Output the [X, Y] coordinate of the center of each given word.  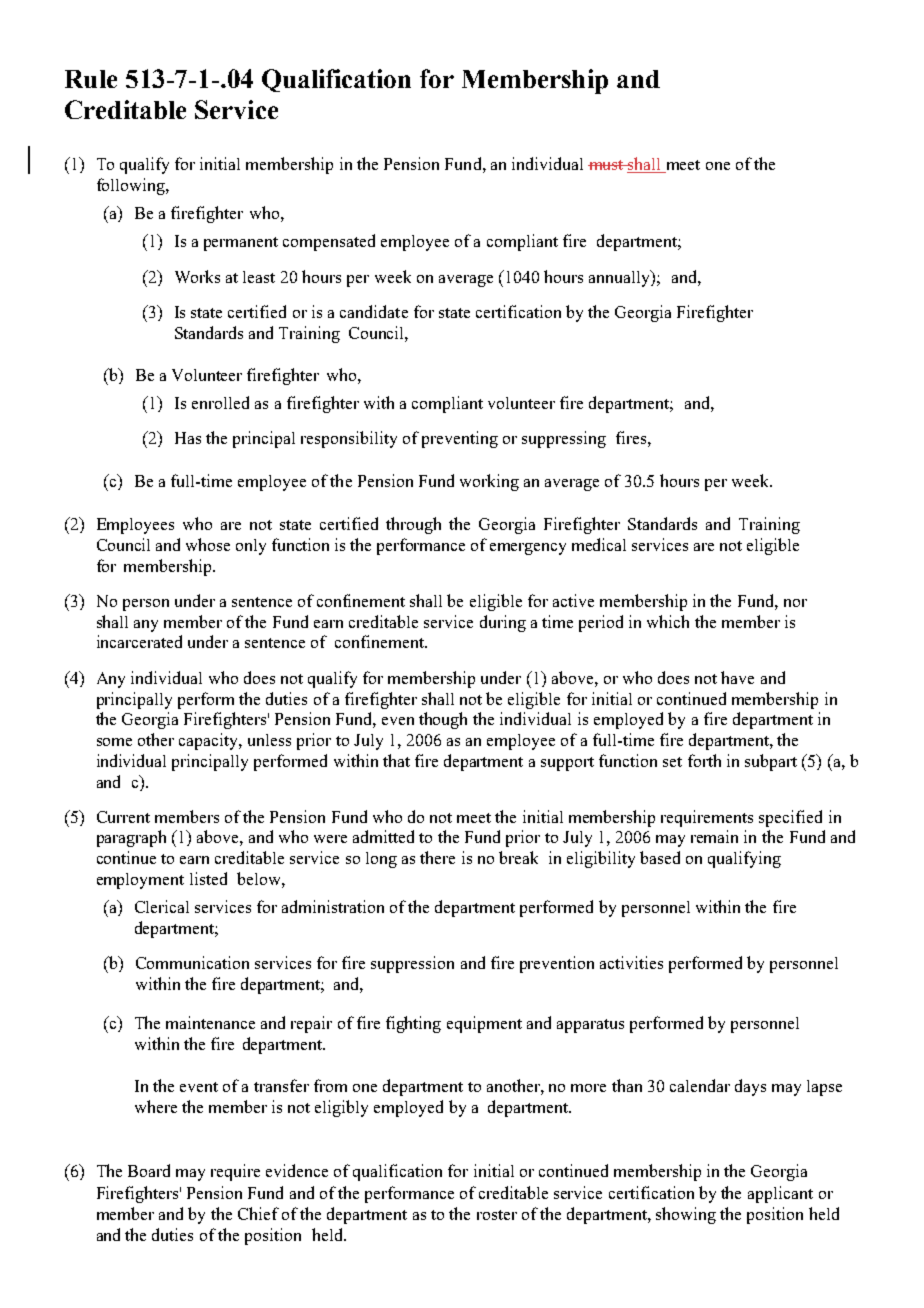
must [607, 165]
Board [149, 1170]
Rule [91, 79]
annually [620, 278]
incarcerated [139, 641]
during [503, 623]
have [737, 677]
